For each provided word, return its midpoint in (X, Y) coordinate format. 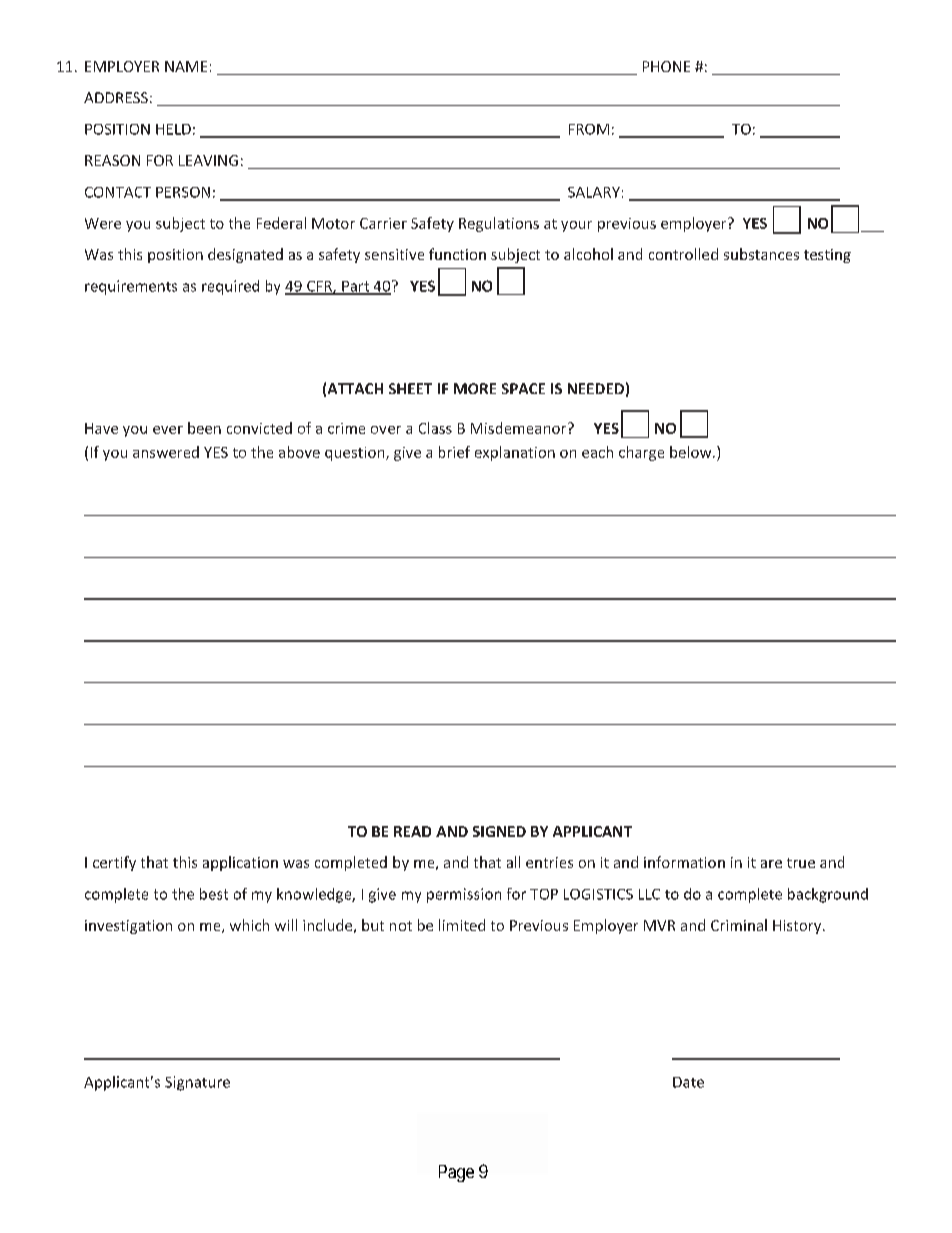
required (230, 287)
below (692, 452)
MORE (475, 388)
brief (454, 452)
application (240, 863)
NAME (186, 66)
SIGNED (499, 831)
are (771, 864)
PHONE (666, 66)
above (299, 452)
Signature (197, 1083)
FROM (589, 129)
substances (761, 254)
